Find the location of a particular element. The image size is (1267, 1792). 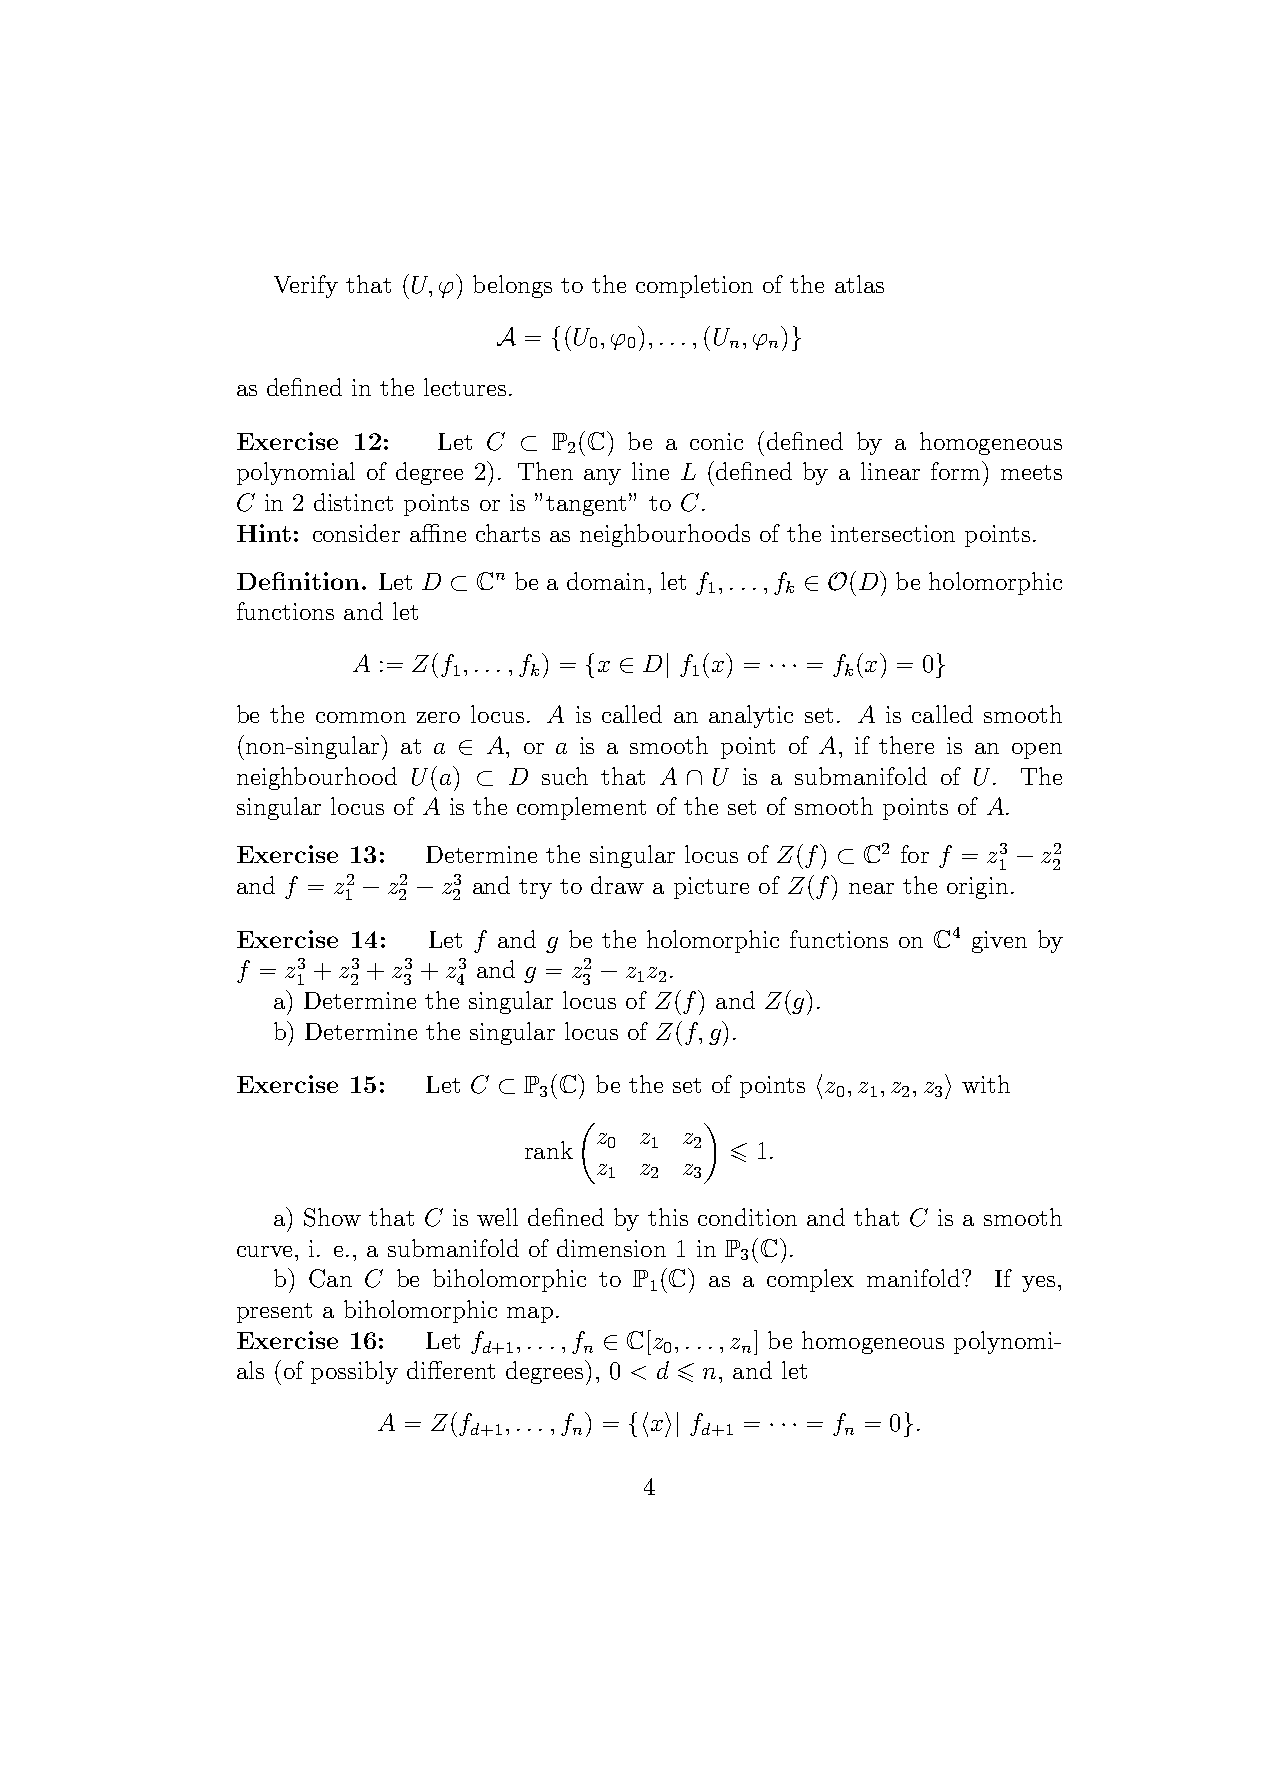

completion is located at coordinates (694, 286).
